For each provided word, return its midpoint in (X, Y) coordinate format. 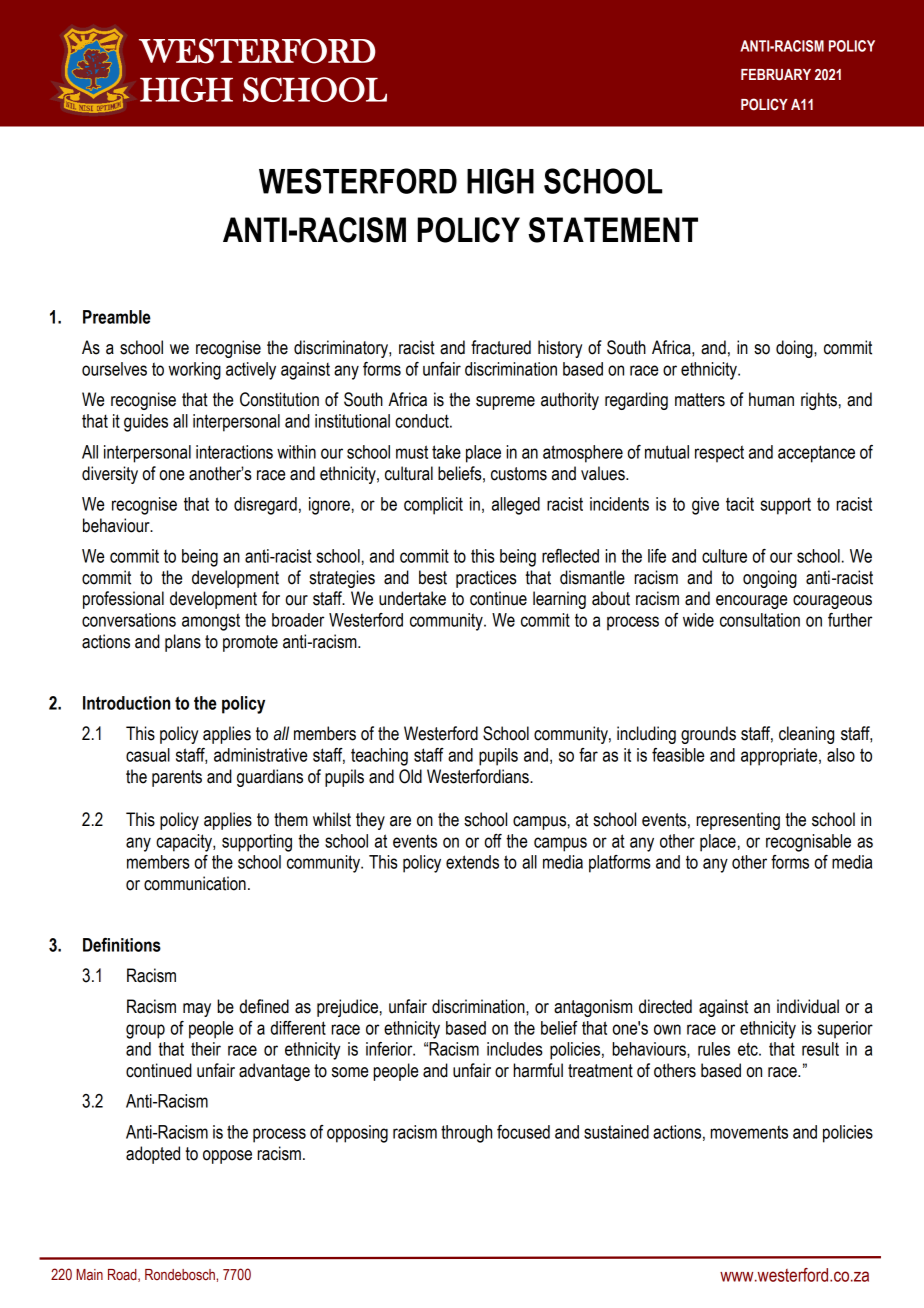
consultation (760, 620)
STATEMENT (613, 230)
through (466, 1134)
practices (486, 579)
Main (89, 1274)
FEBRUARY (776, 75)
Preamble (117, 317)
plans (183, 643)
